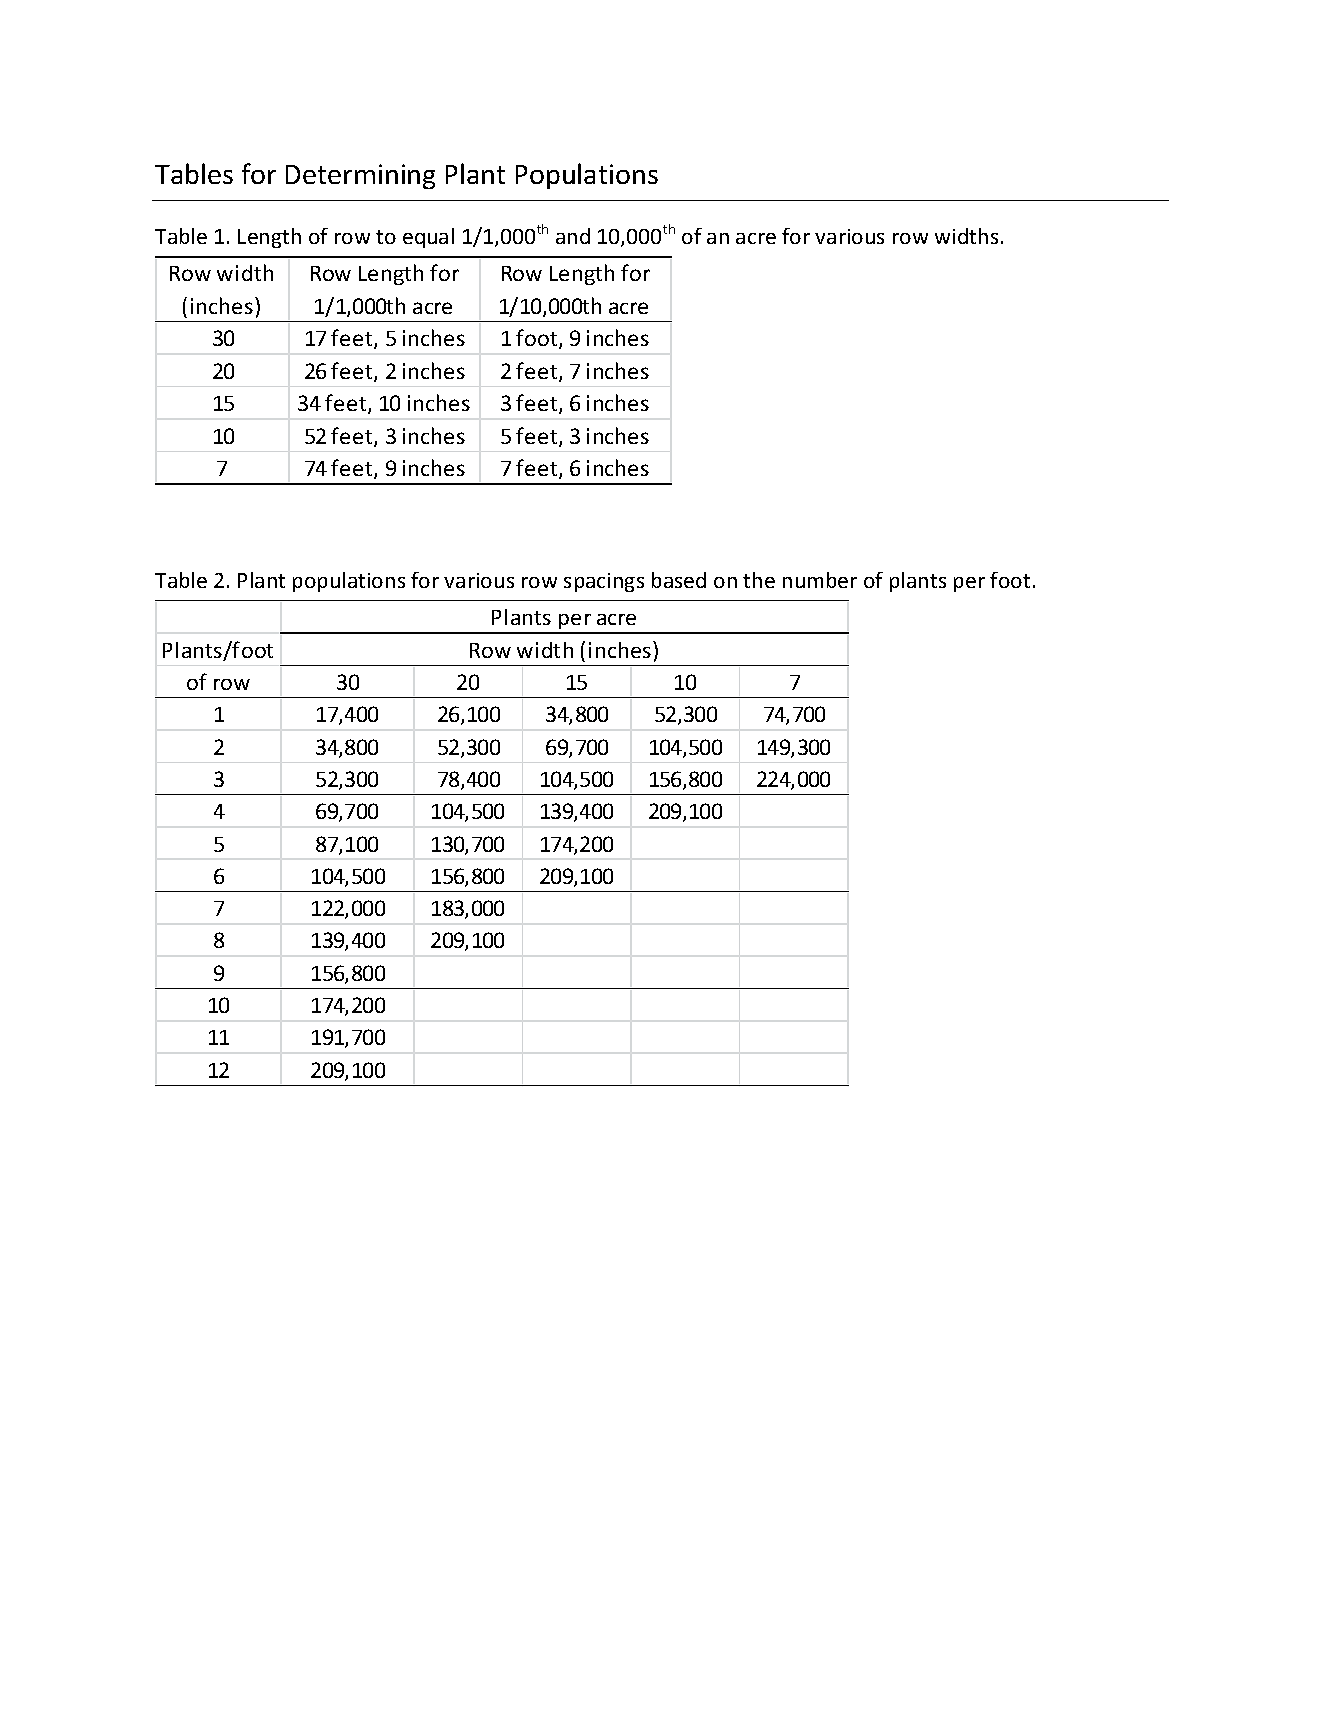  What do you see at coordinates (360, 176) in the screenshot?
I see `Determining` at bounding box center [360, 176].
